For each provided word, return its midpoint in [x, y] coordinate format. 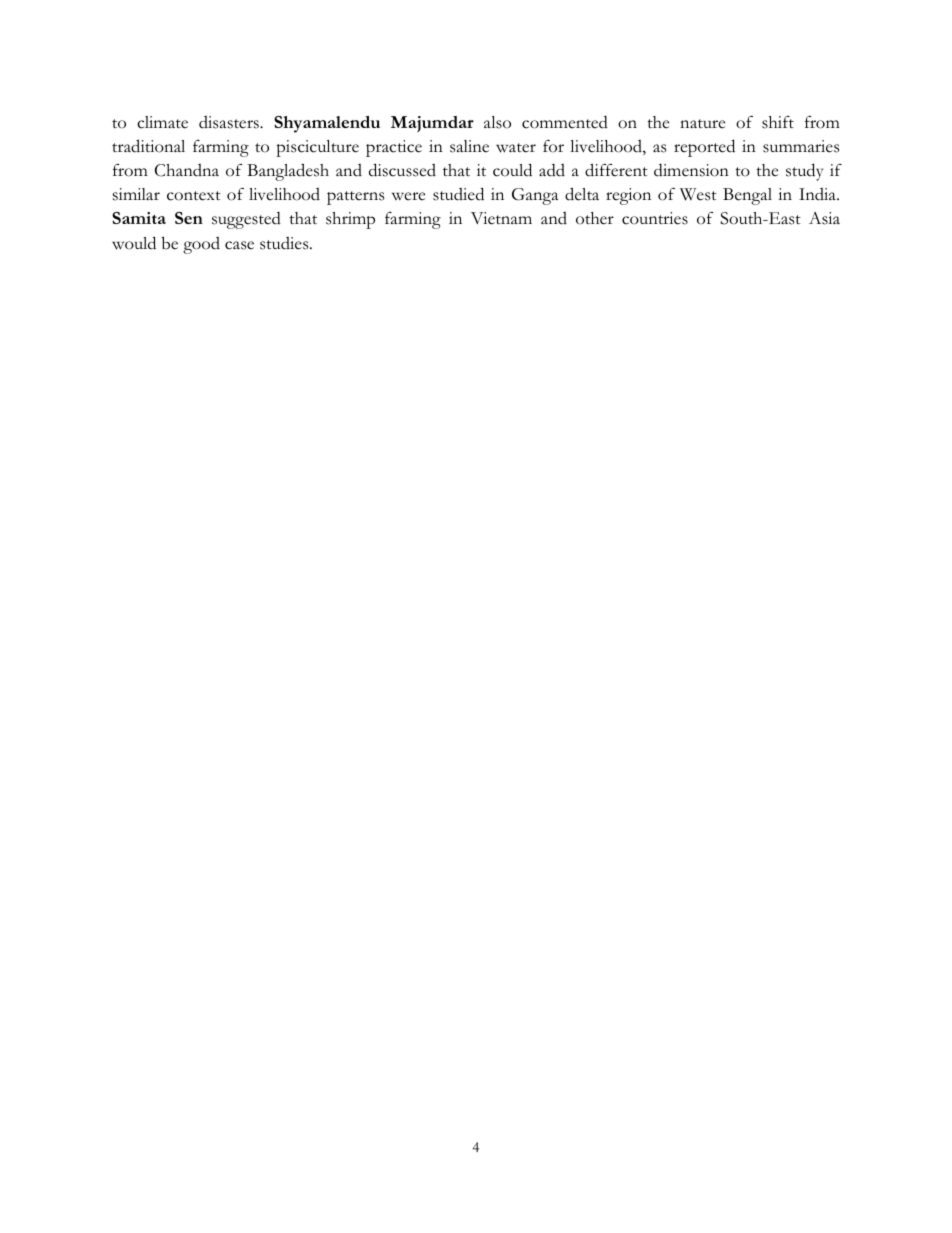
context [194, 196]
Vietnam [501, 218]
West [698, 194]
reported [704, 148]
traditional [148, 146]
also [497, 122]
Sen [189, 218]
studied [458, 194]
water [516, 148]
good [201, 245]
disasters [230, 122]
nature [702, 124]
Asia [824, 218]
